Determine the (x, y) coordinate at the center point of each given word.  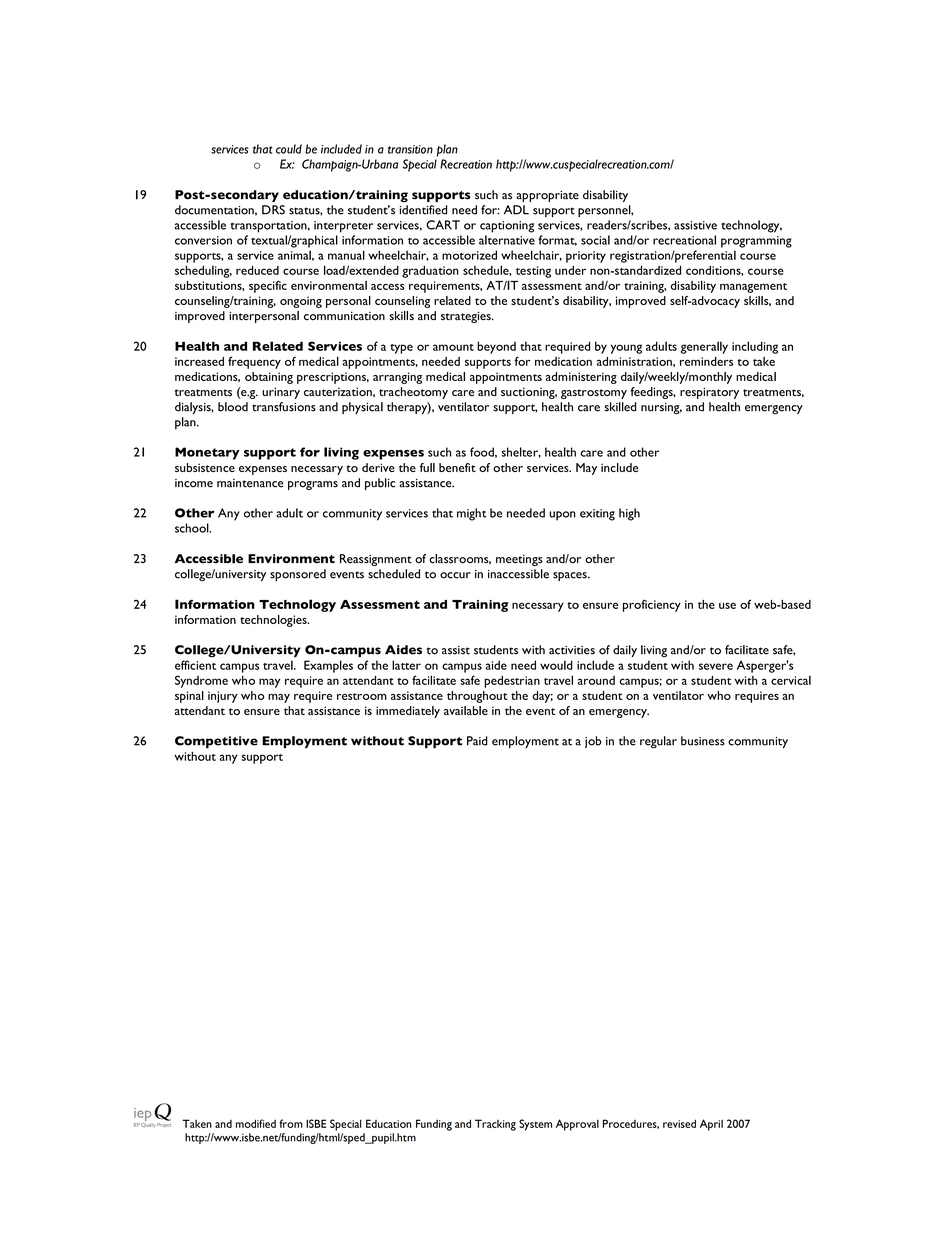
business (703, 741)
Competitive (216, 742)
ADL (516, 210)
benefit (457, 467)
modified (256, 1123)
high (629, 514)
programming (756, 242)
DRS (273, 210)
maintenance (250, 483)
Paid (477, 741)
